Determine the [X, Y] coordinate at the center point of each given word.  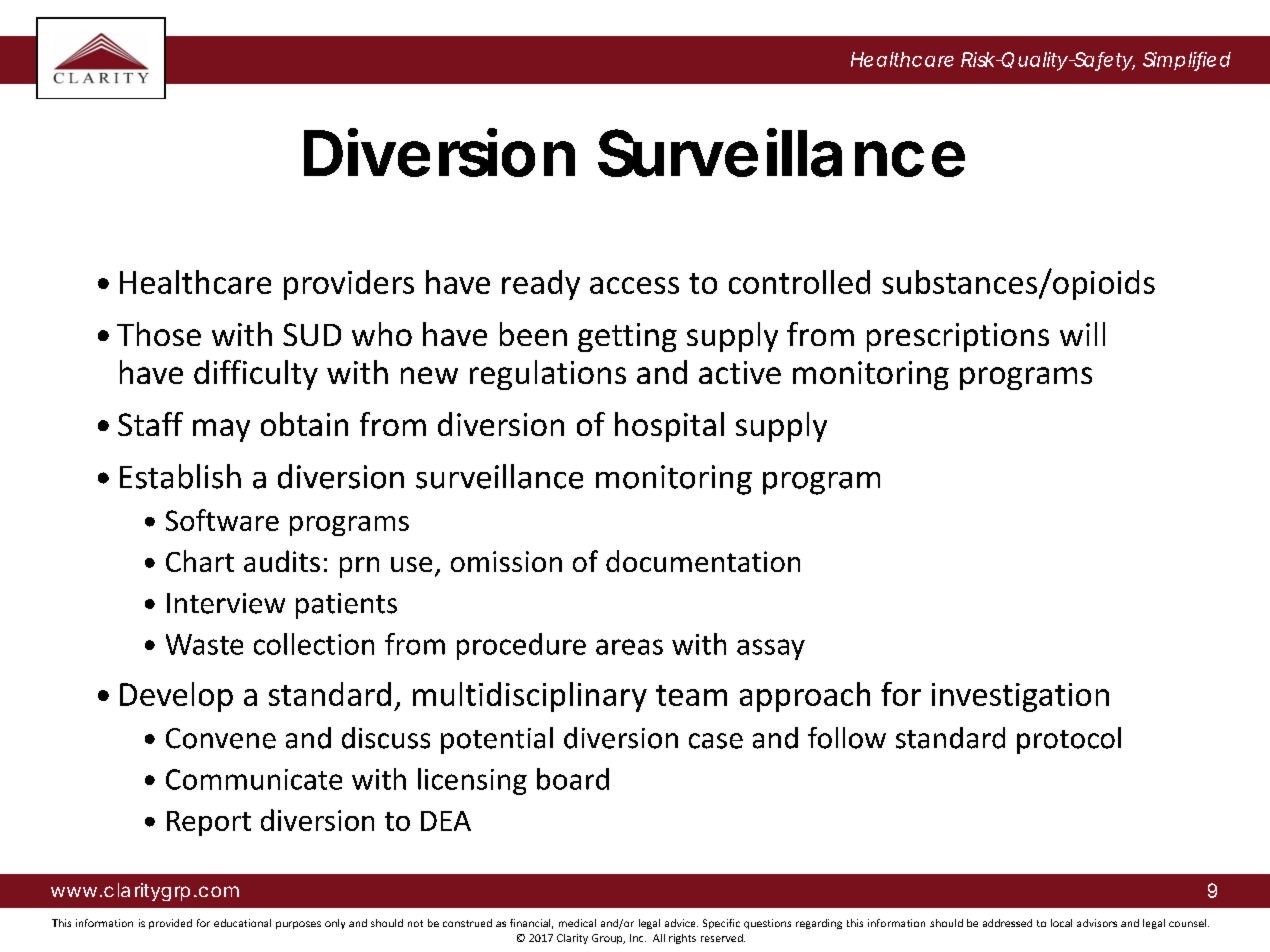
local [1061, 923]
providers [349, 285]
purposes [298, 925]
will [1082, 334]
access [634, 285]
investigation [1020, 697]
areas [629, 647]
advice [681, 923]
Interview [226, 603]
